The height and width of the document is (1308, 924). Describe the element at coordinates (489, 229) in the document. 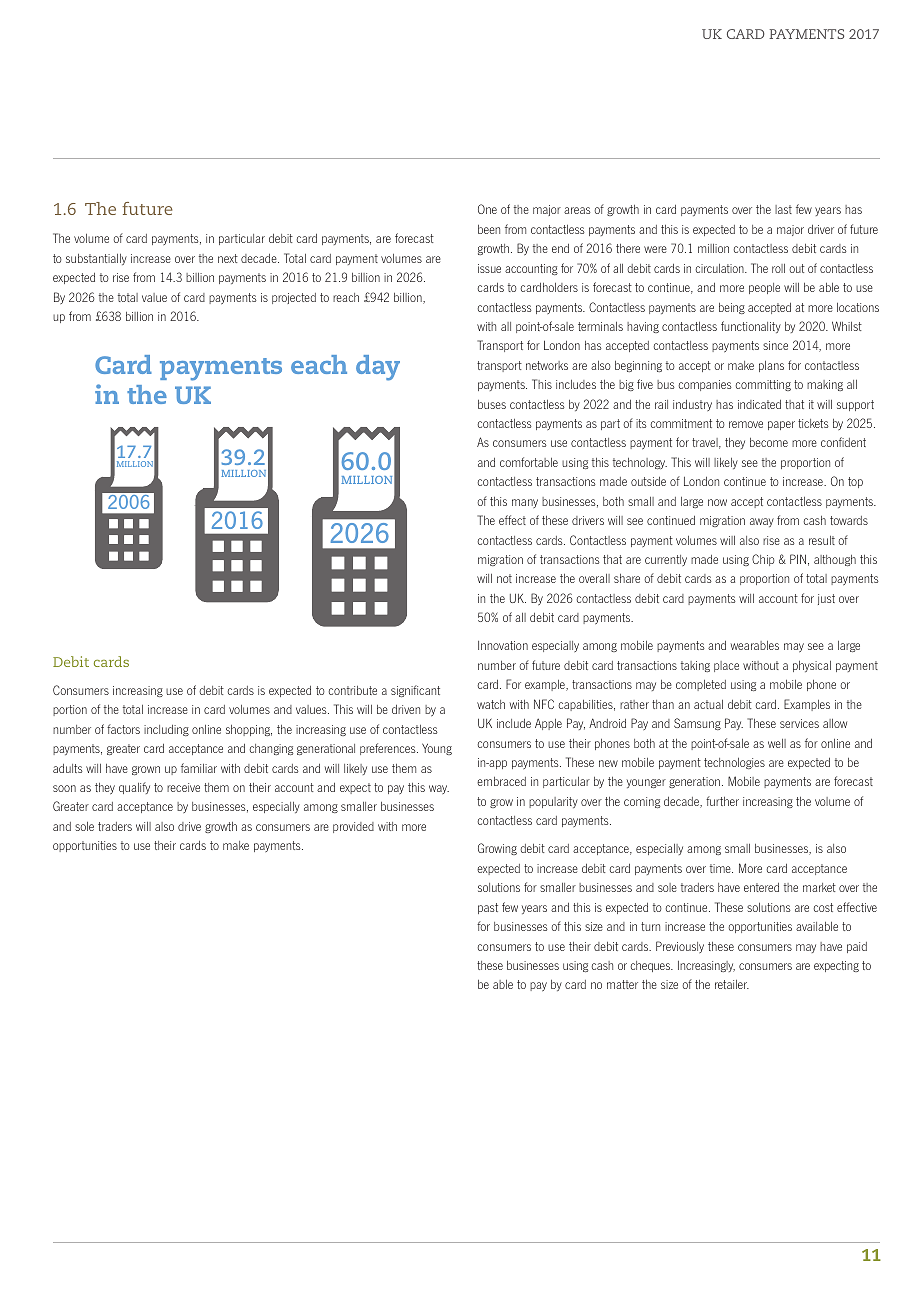

I see `been` at that location.
